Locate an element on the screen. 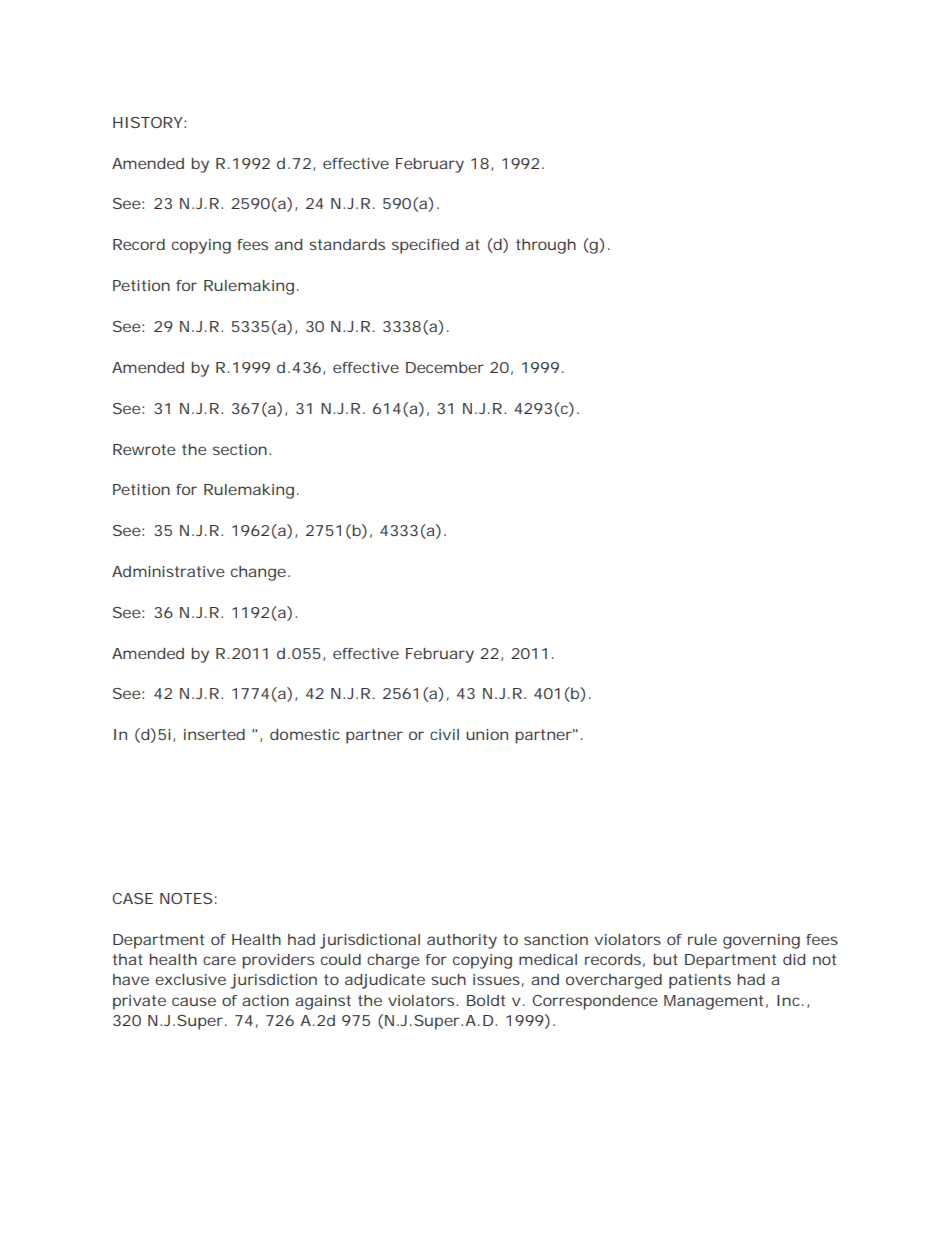 The height and width of the screenshot is (1233, 952). standards is located at coordinates (347, 244).
